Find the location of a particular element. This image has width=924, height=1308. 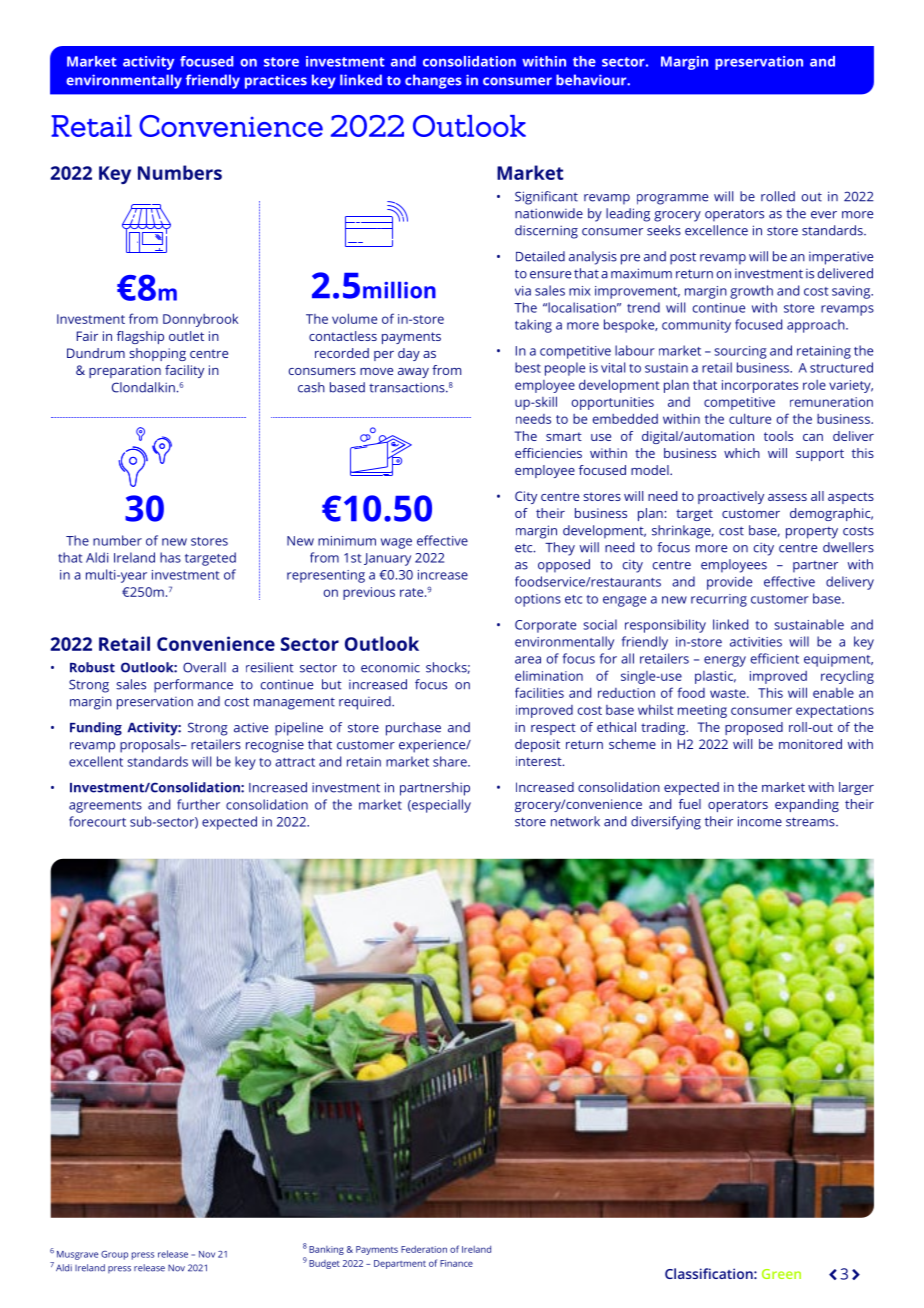

programme is located at coordinates (672, 199).
